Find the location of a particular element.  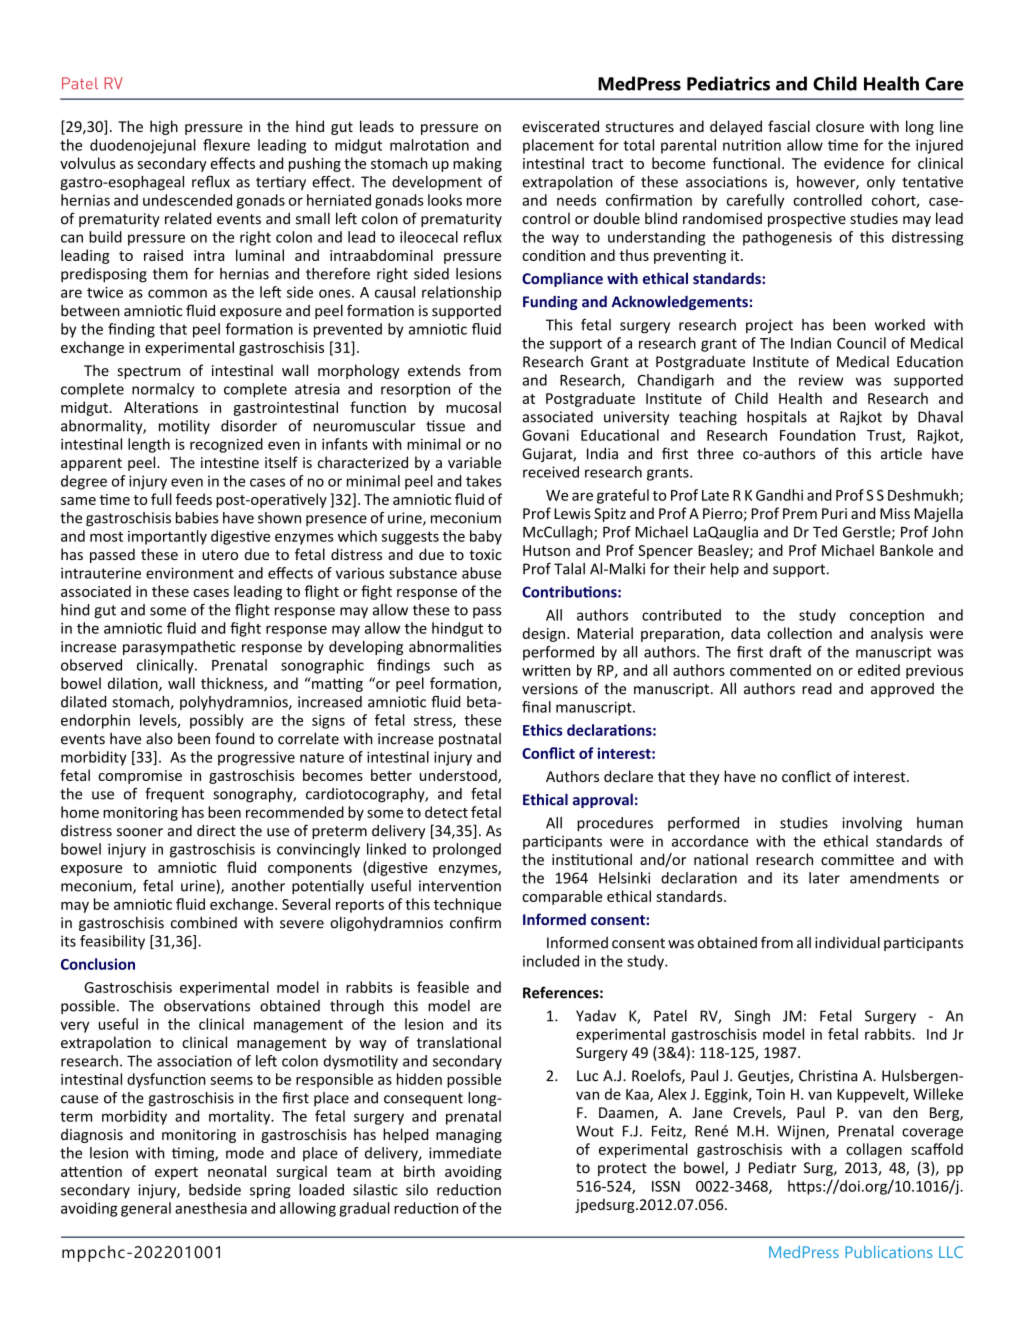

high is located at coordinates (164, 127).
